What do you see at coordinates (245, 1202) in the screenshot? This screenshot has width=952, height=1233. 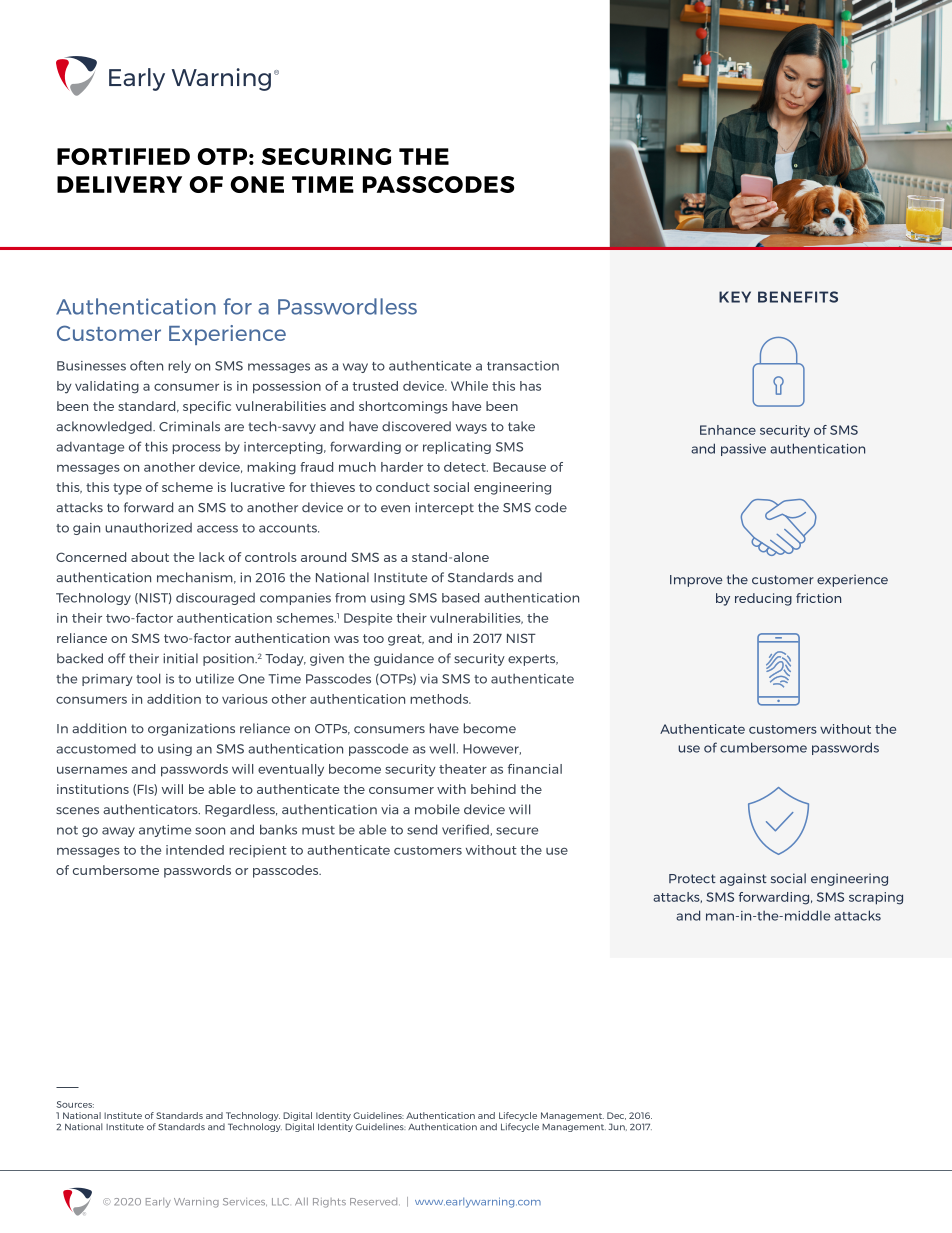 I see `Services` at bounding box center [245, 1202].
